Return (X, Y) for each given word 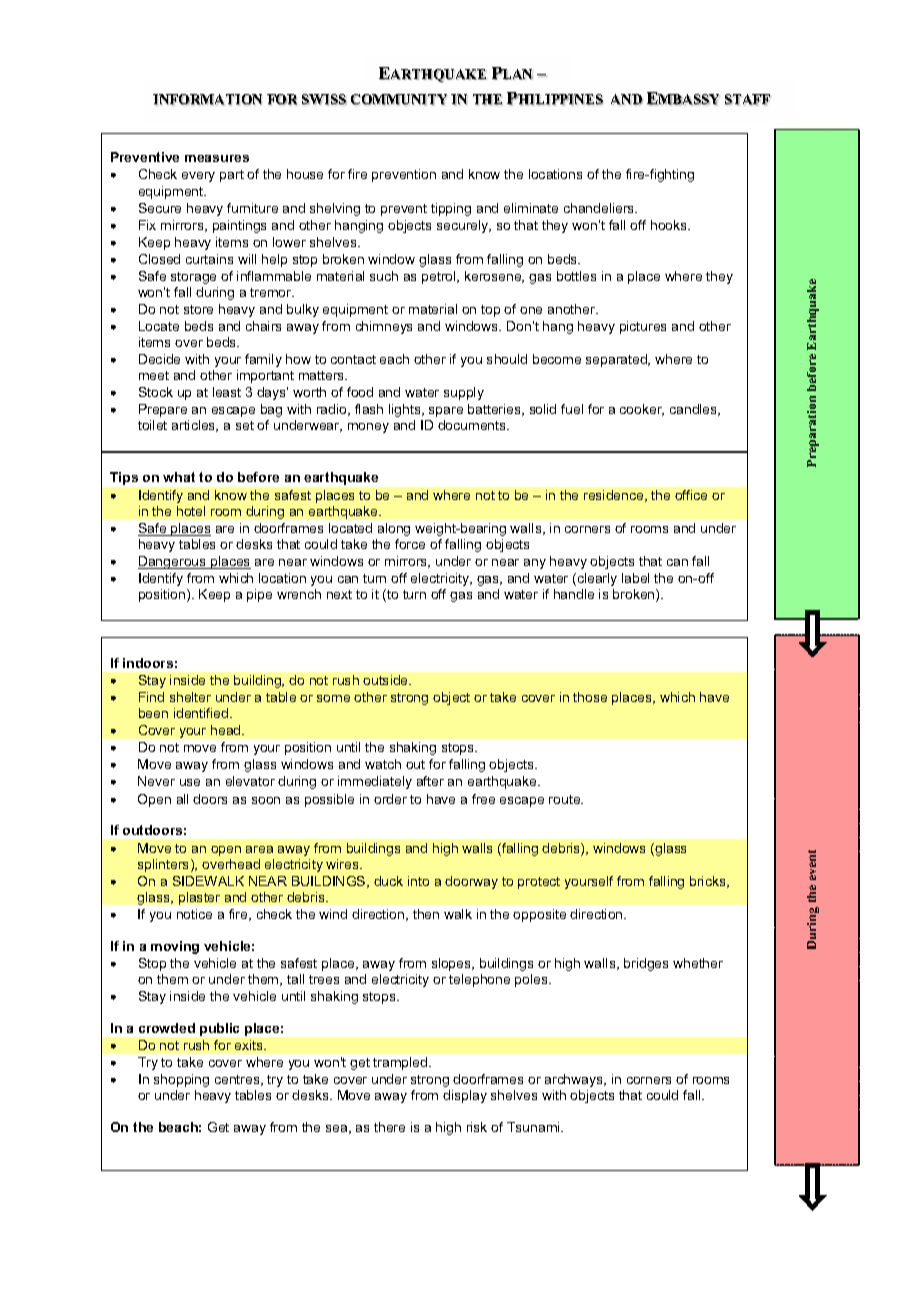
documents (473, 425)
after (430, 781)
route (566, 799)
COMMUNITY (399, 100)
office (691, 495)
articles (195, 426)
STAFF (748, 100)
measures (217, 158)
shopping (181, 1080)
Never (156, 781)
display (465, 1096)
